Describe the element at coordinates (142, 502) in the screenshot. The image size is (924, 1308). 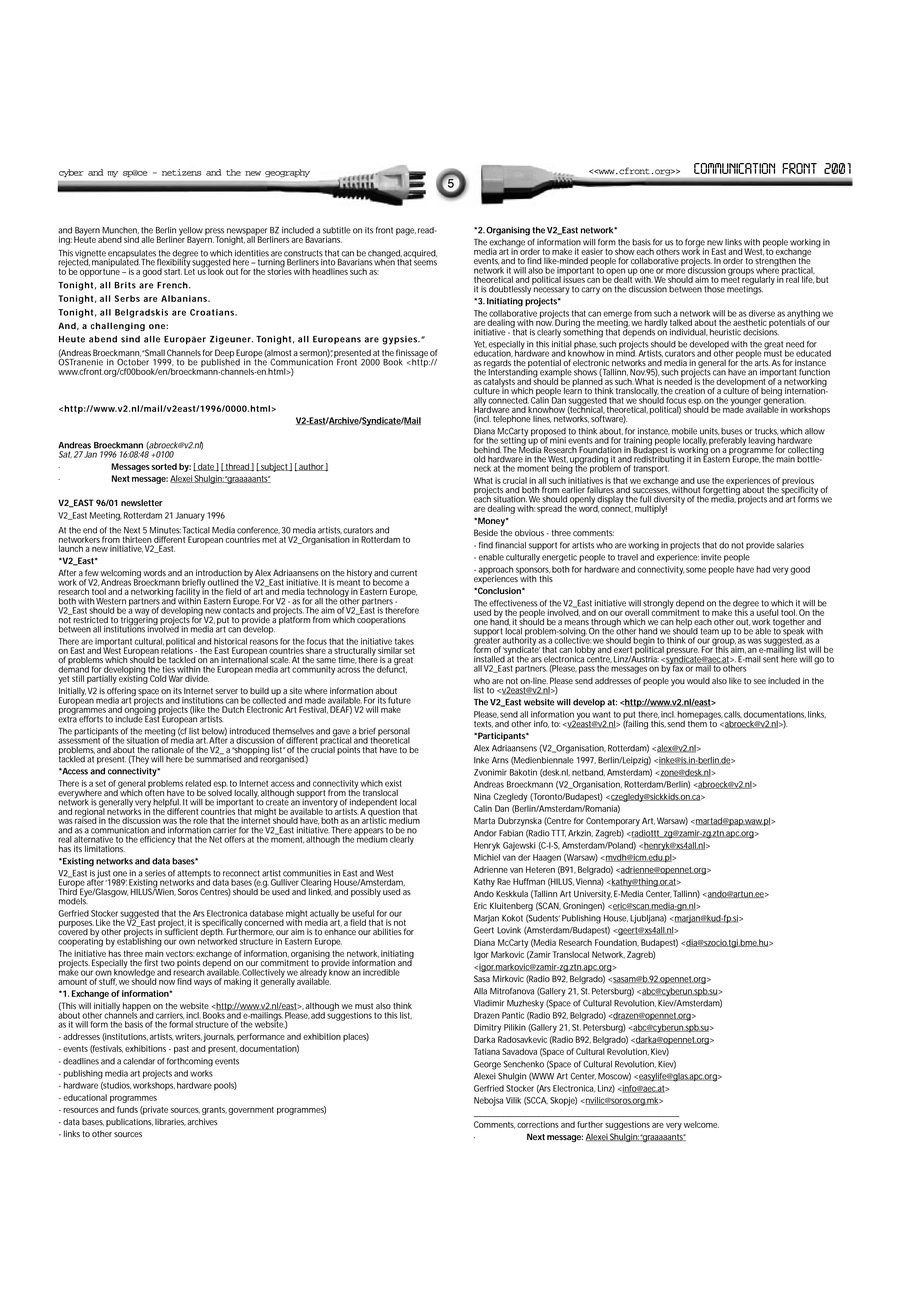
I see `newsletter` at that location.
